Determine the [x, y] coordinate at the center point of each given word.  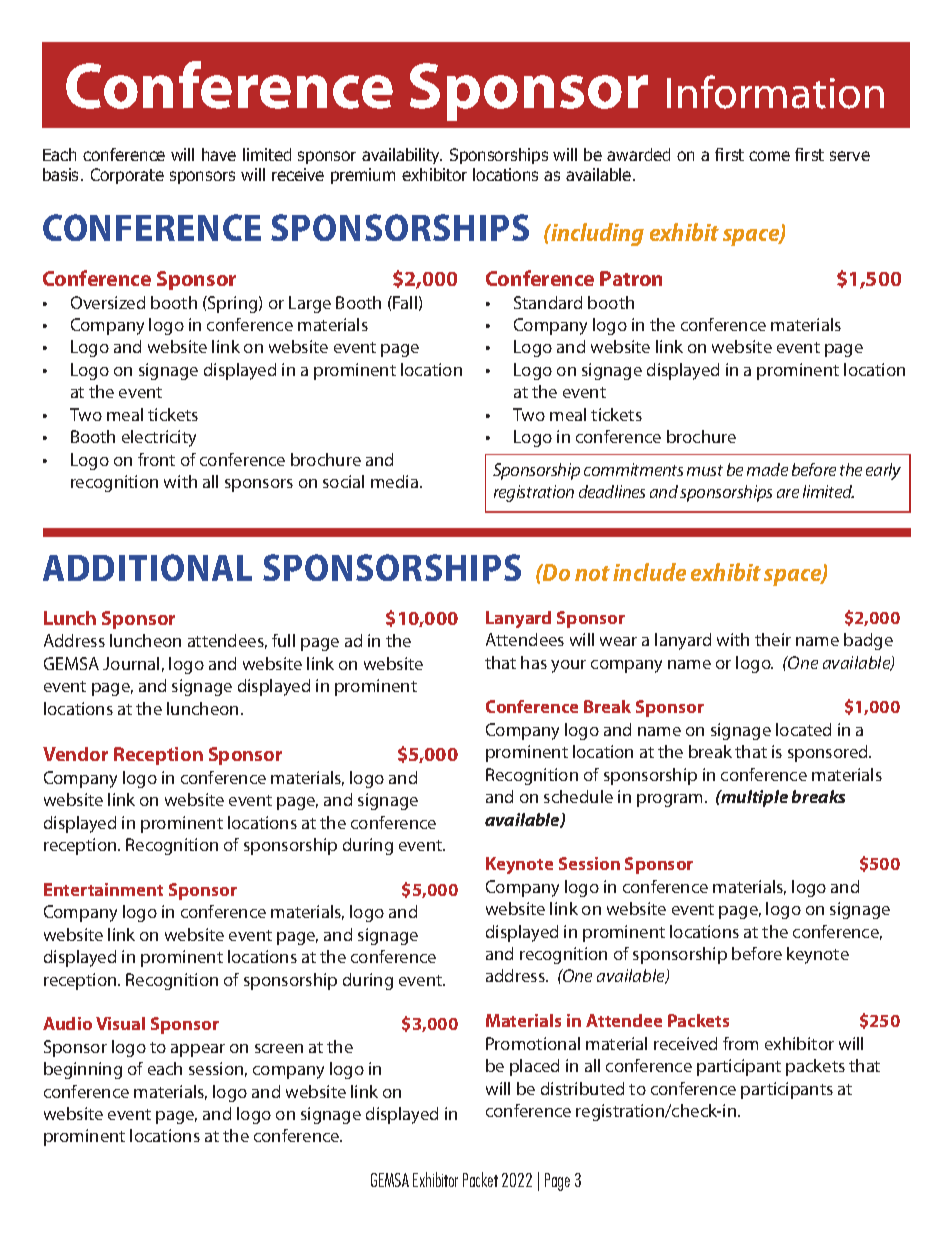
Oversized [108, 302]
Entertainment [103, 889]
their [773, 639]
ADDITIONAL [147, 567]
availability [402, 156]
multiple [753, 798]
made [767, 469]
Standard [548, 302]
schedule [578, 796]
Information [775, 92]
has [534, 662]
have [219, 154]
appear [198, 1050]
